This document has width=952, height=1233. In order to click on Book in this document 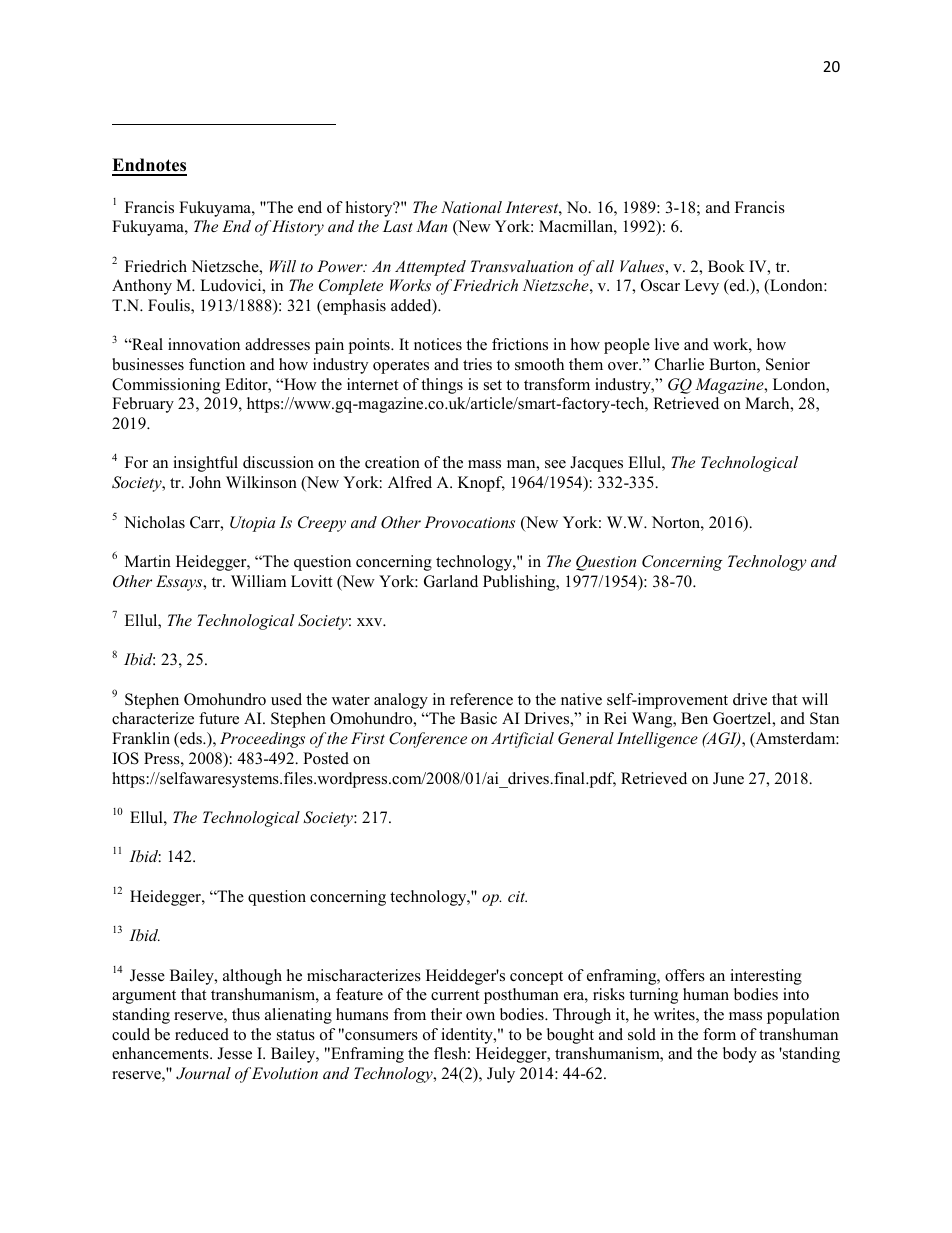, I will do `click(726, 266)`.
